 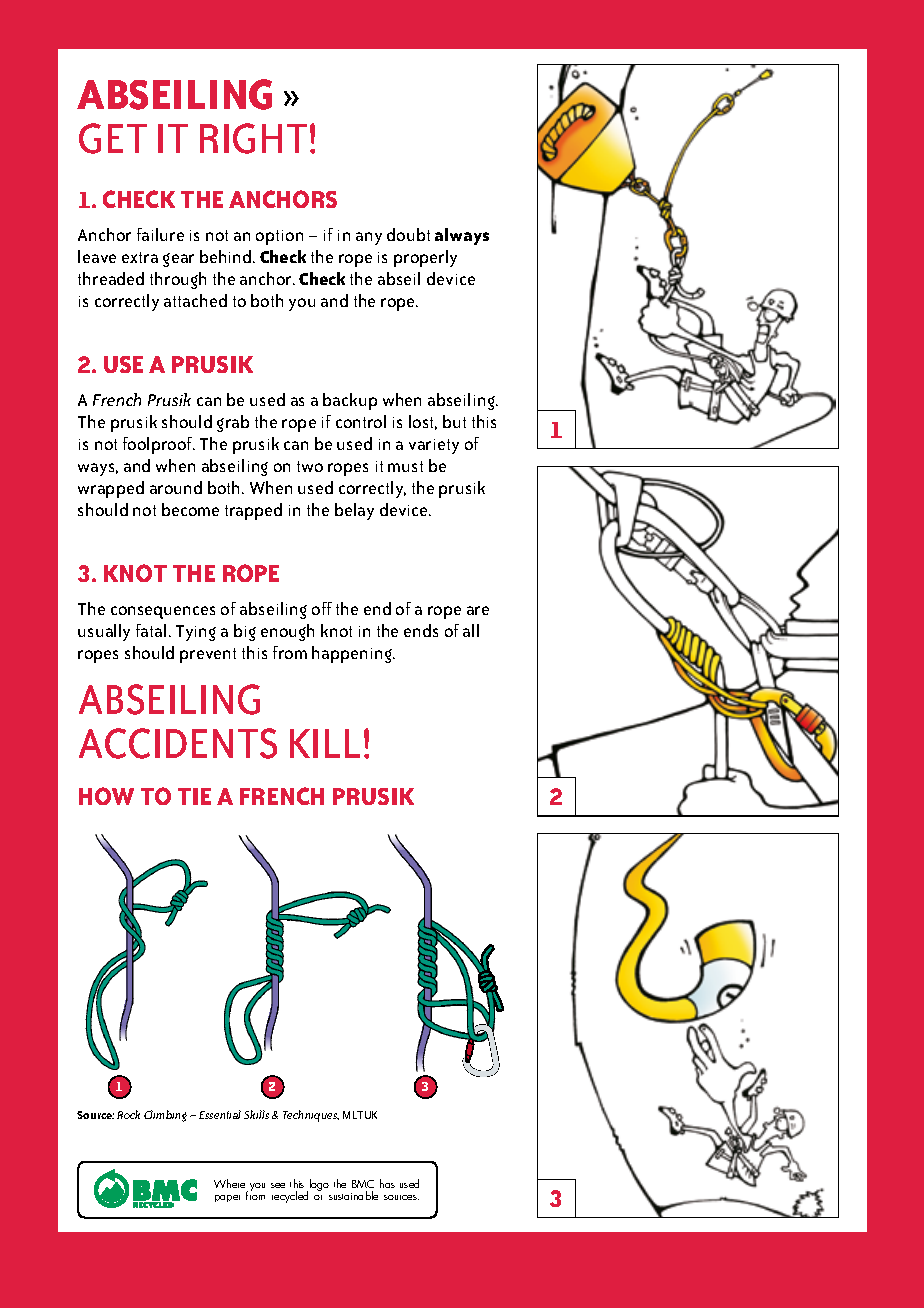 What do you see at coordinates (423, 422) in the screenshot?
I see `lost` at bounding box center [423, 422].
